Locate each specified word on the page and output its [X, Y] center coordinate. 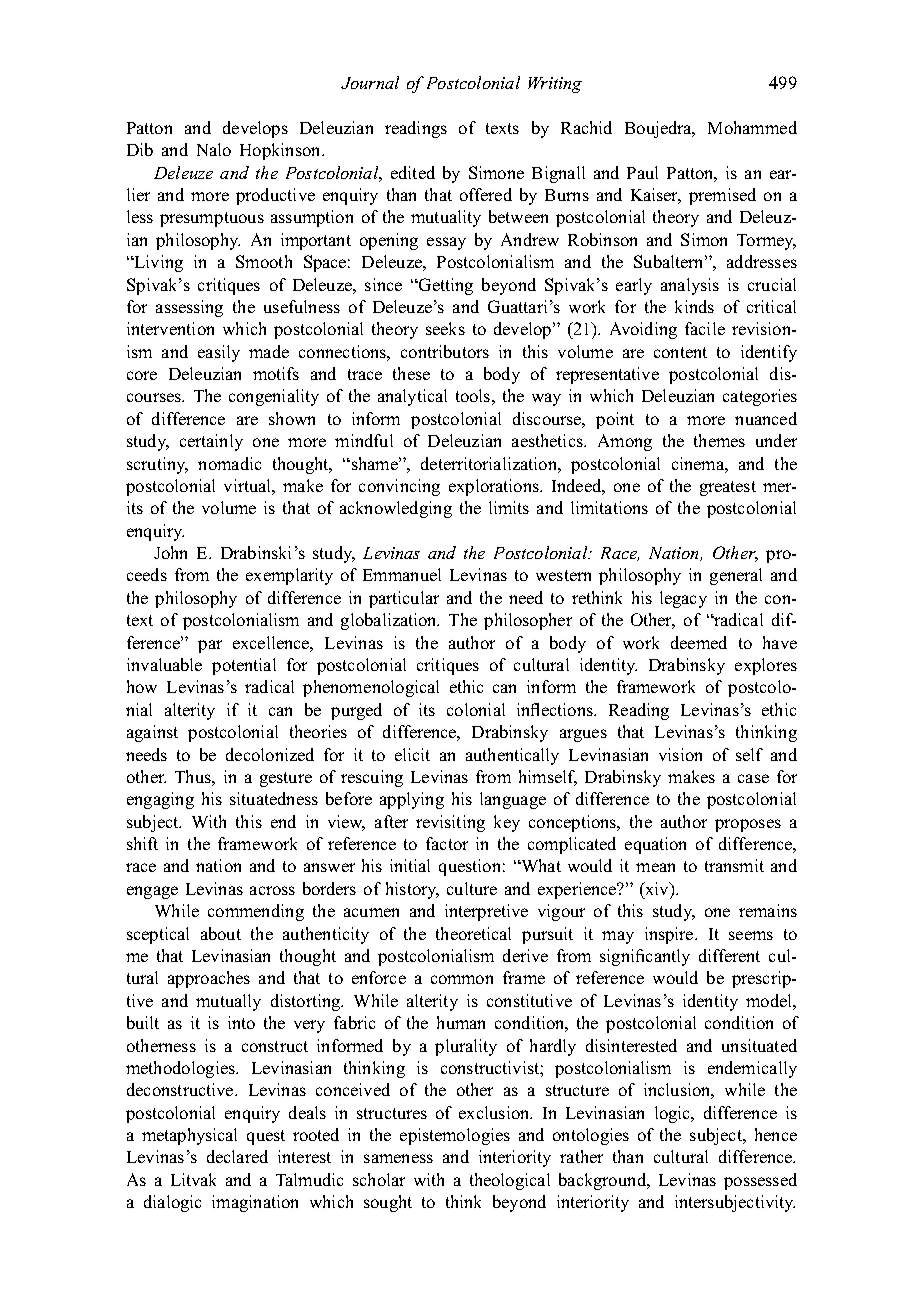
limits [509, 507]
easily [219, 353]
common [462, 979]
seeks [445, 328]
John [170, 552]
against [152, 733]
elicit [412, 754]
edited [413, 172]
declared [237, 1156]
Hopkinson [281, 151]
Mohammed [752, 127]
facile [705, 328]
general [736, 576]
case [753, 778]
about [221, 933]
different [729, 955]
